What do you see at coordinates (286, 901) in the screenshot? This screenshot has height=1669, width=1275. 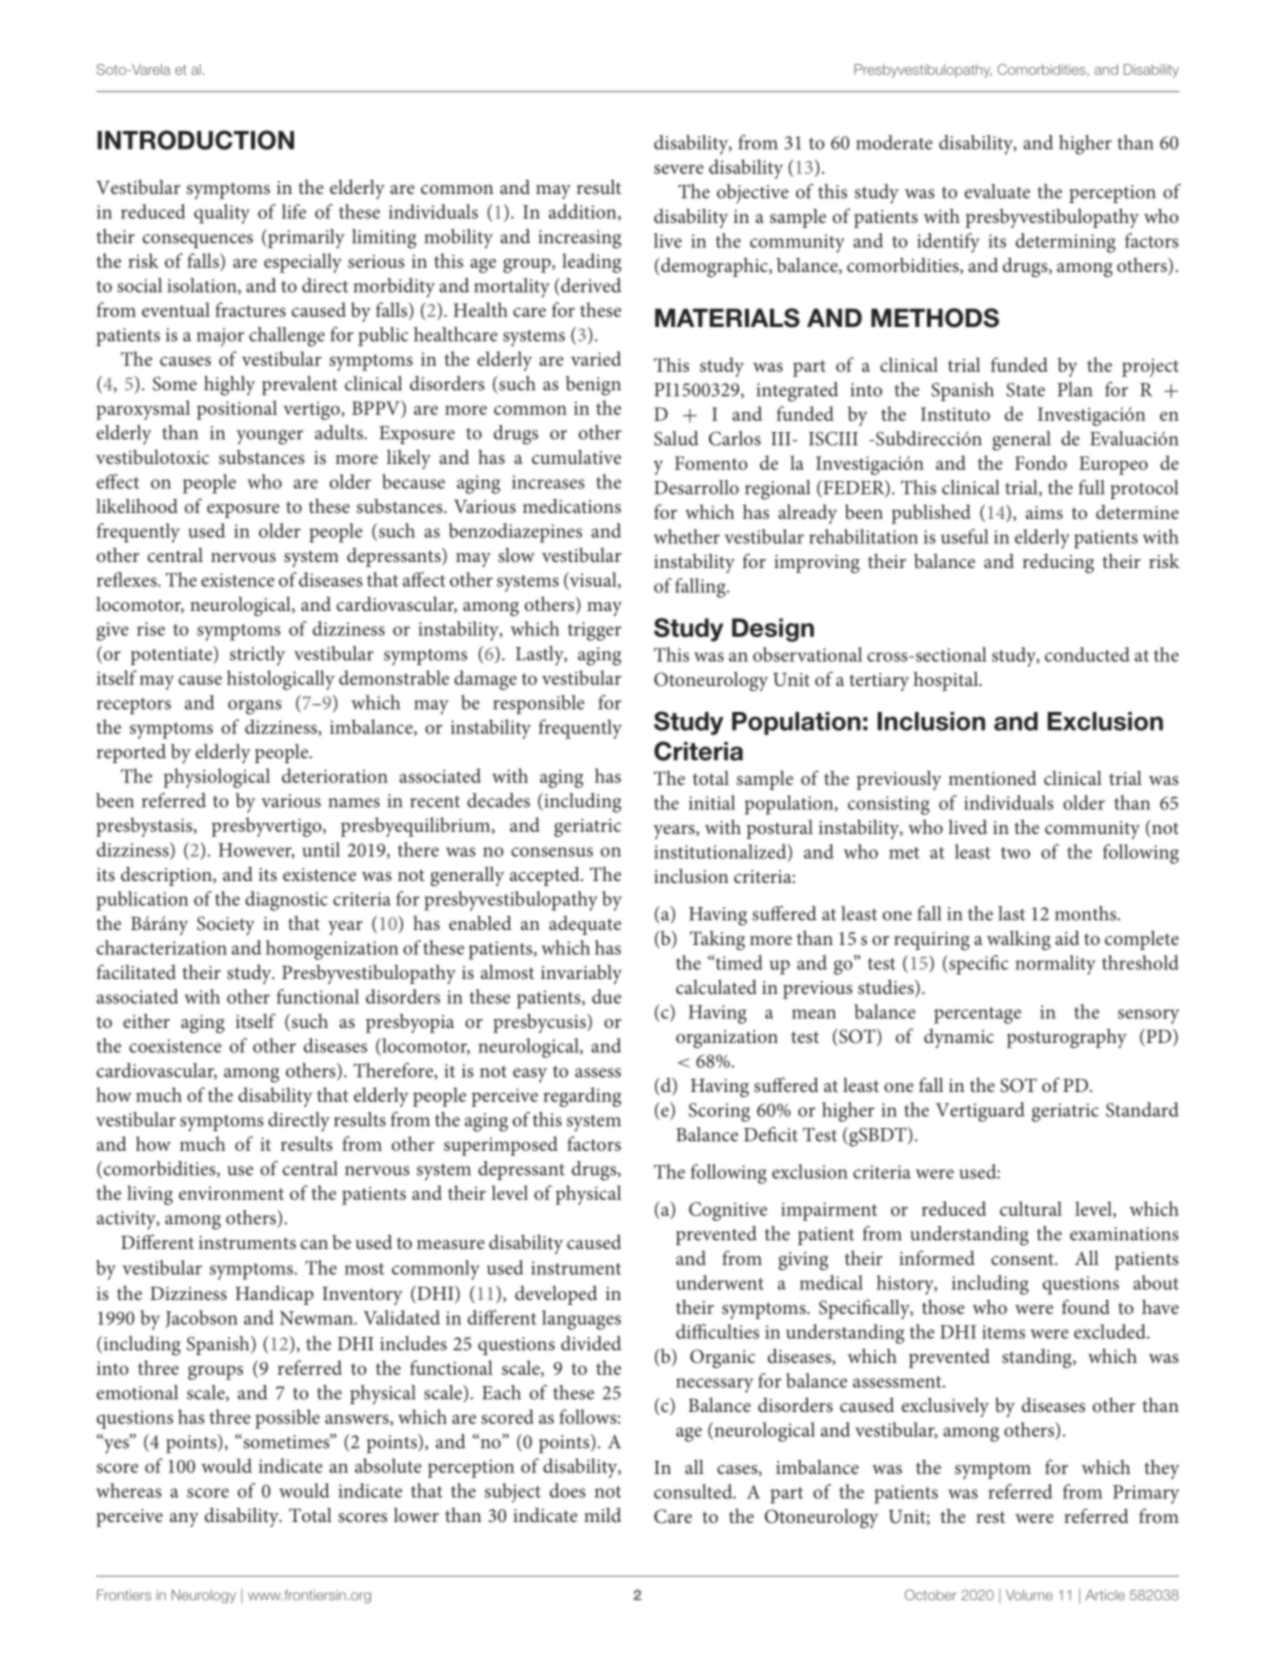 I see `diagnostic` at bounding box center [286, 901].
